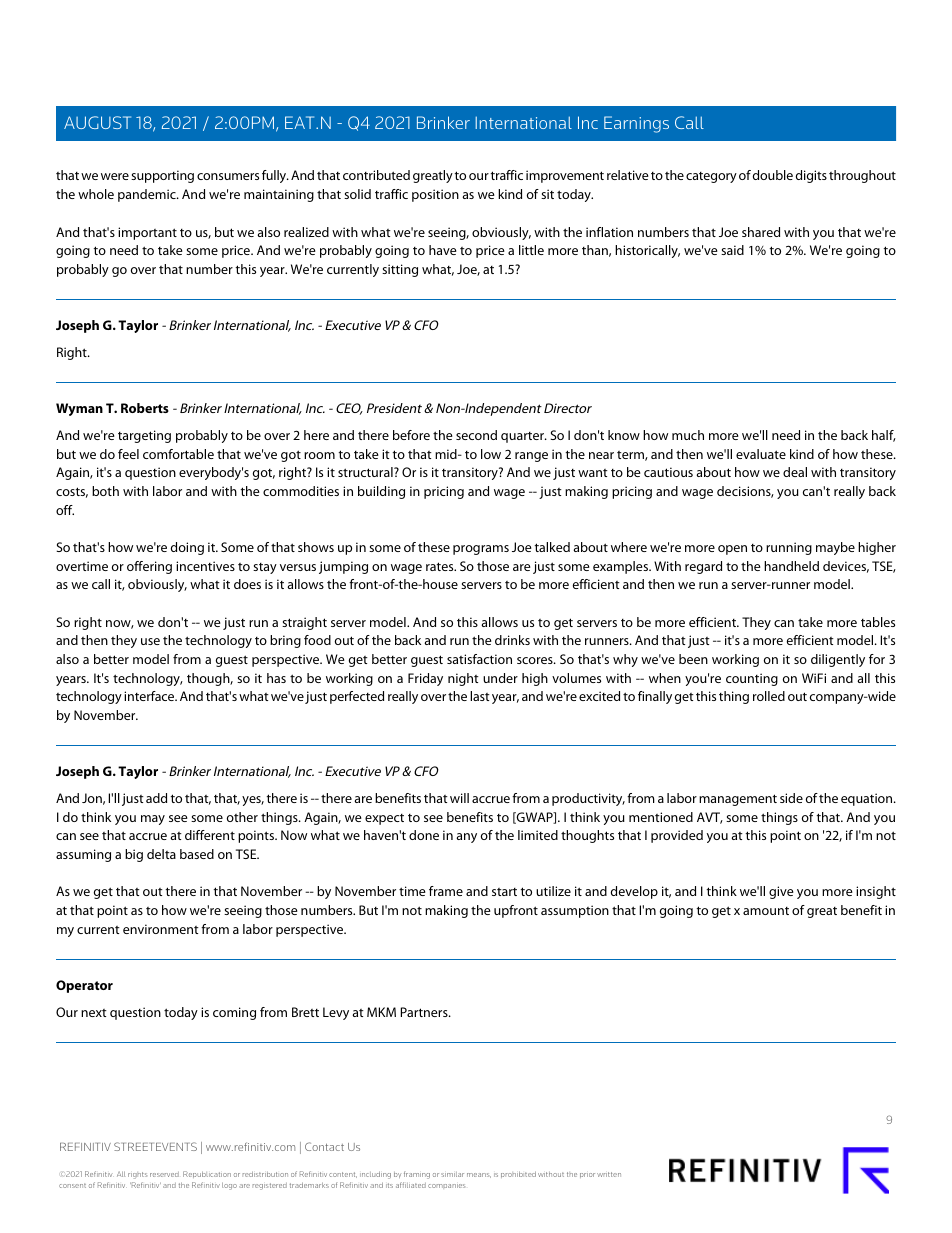 The width and height of the document is (952, 1233). What do you see at coordinates (156, 798) in the document?
I see `add` at bounding box center [156, 798].
